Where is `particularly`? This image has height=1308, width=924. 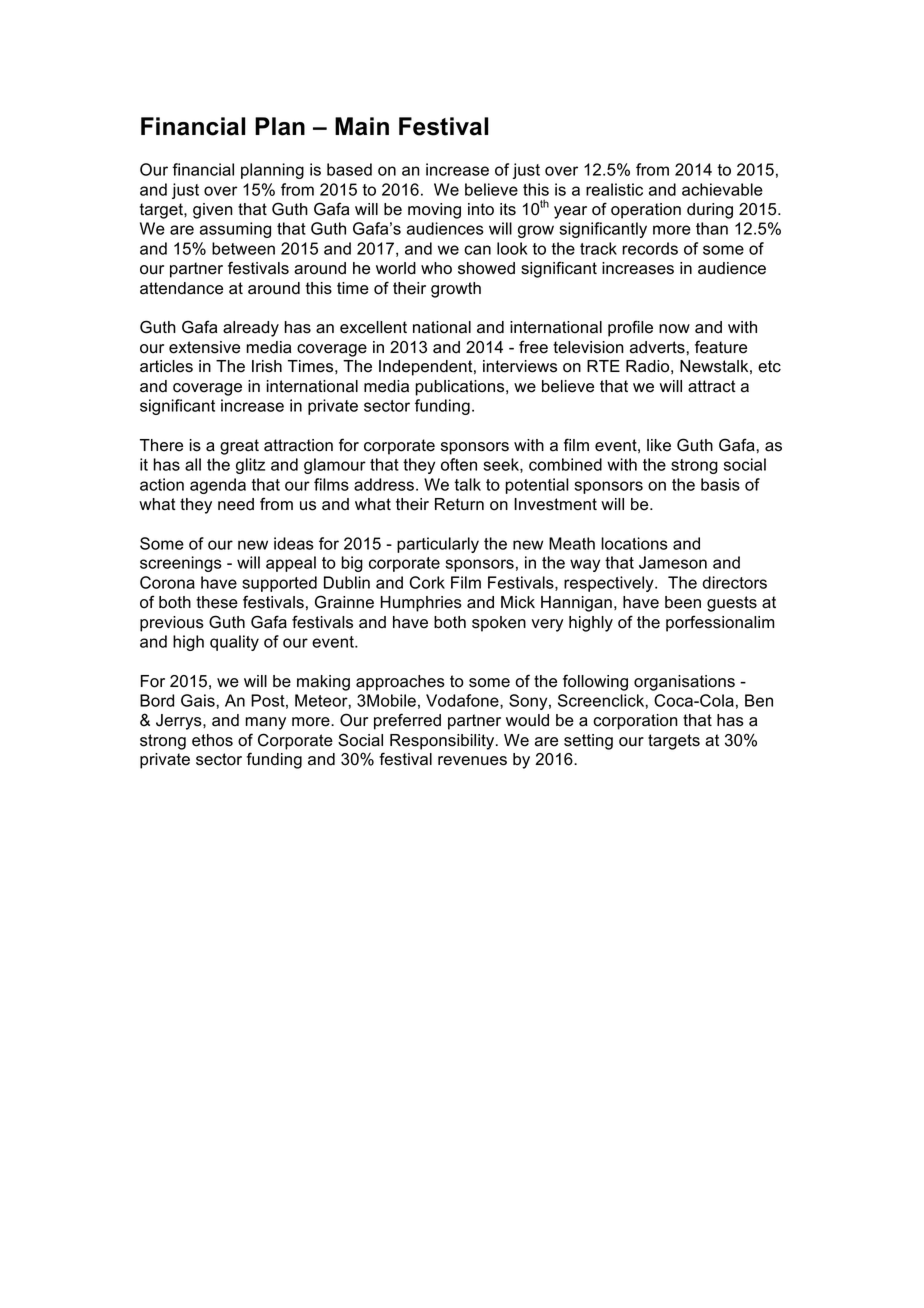
particularly is located at coordinates (438, 545).
